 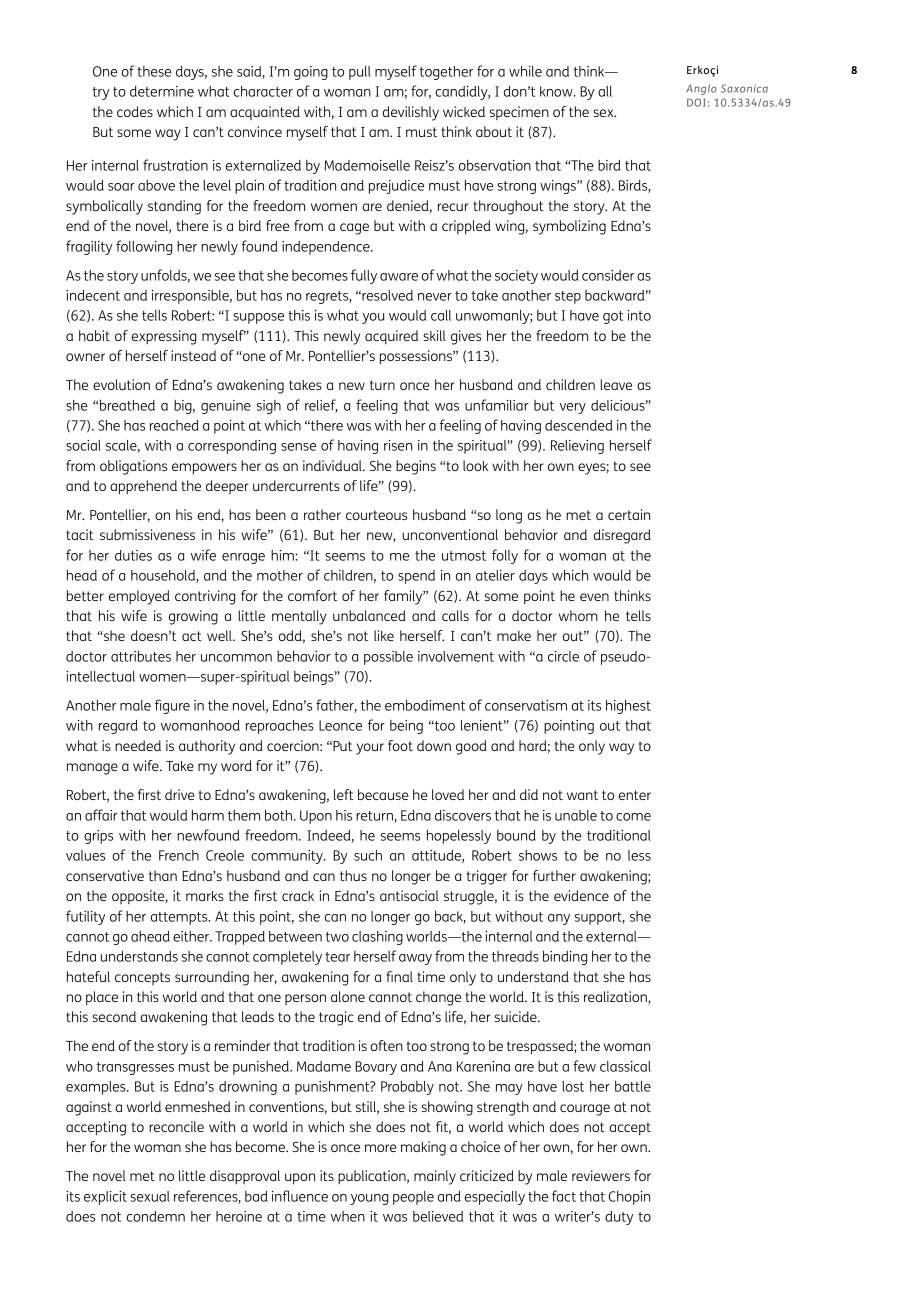 I want to click on Chopin, so click(x=629, y=1198).
